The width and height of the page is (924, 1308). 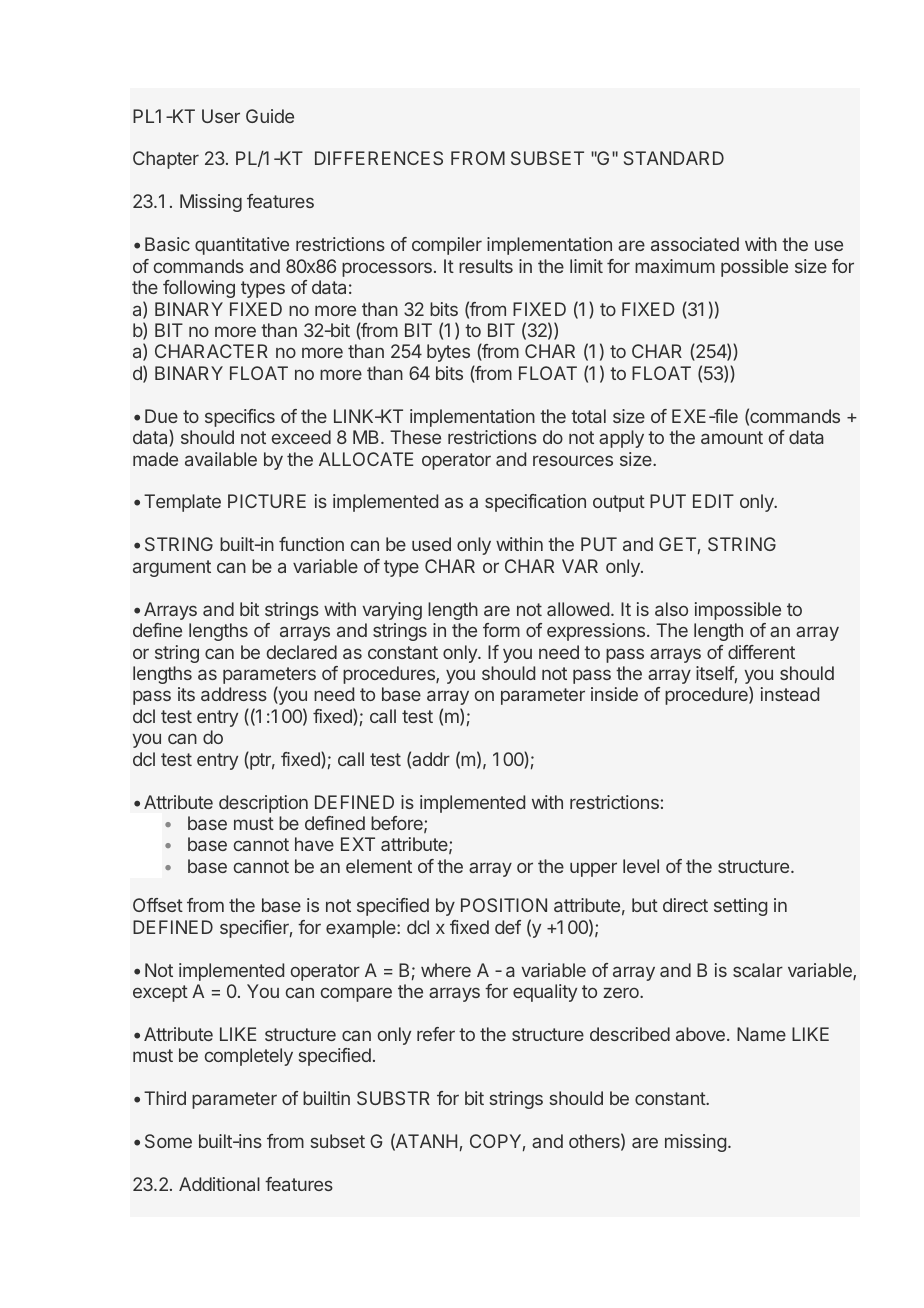 What do you see at coordinates (504, 905) in the page?
I see `POSITION` at bounding box center [504, 905].
